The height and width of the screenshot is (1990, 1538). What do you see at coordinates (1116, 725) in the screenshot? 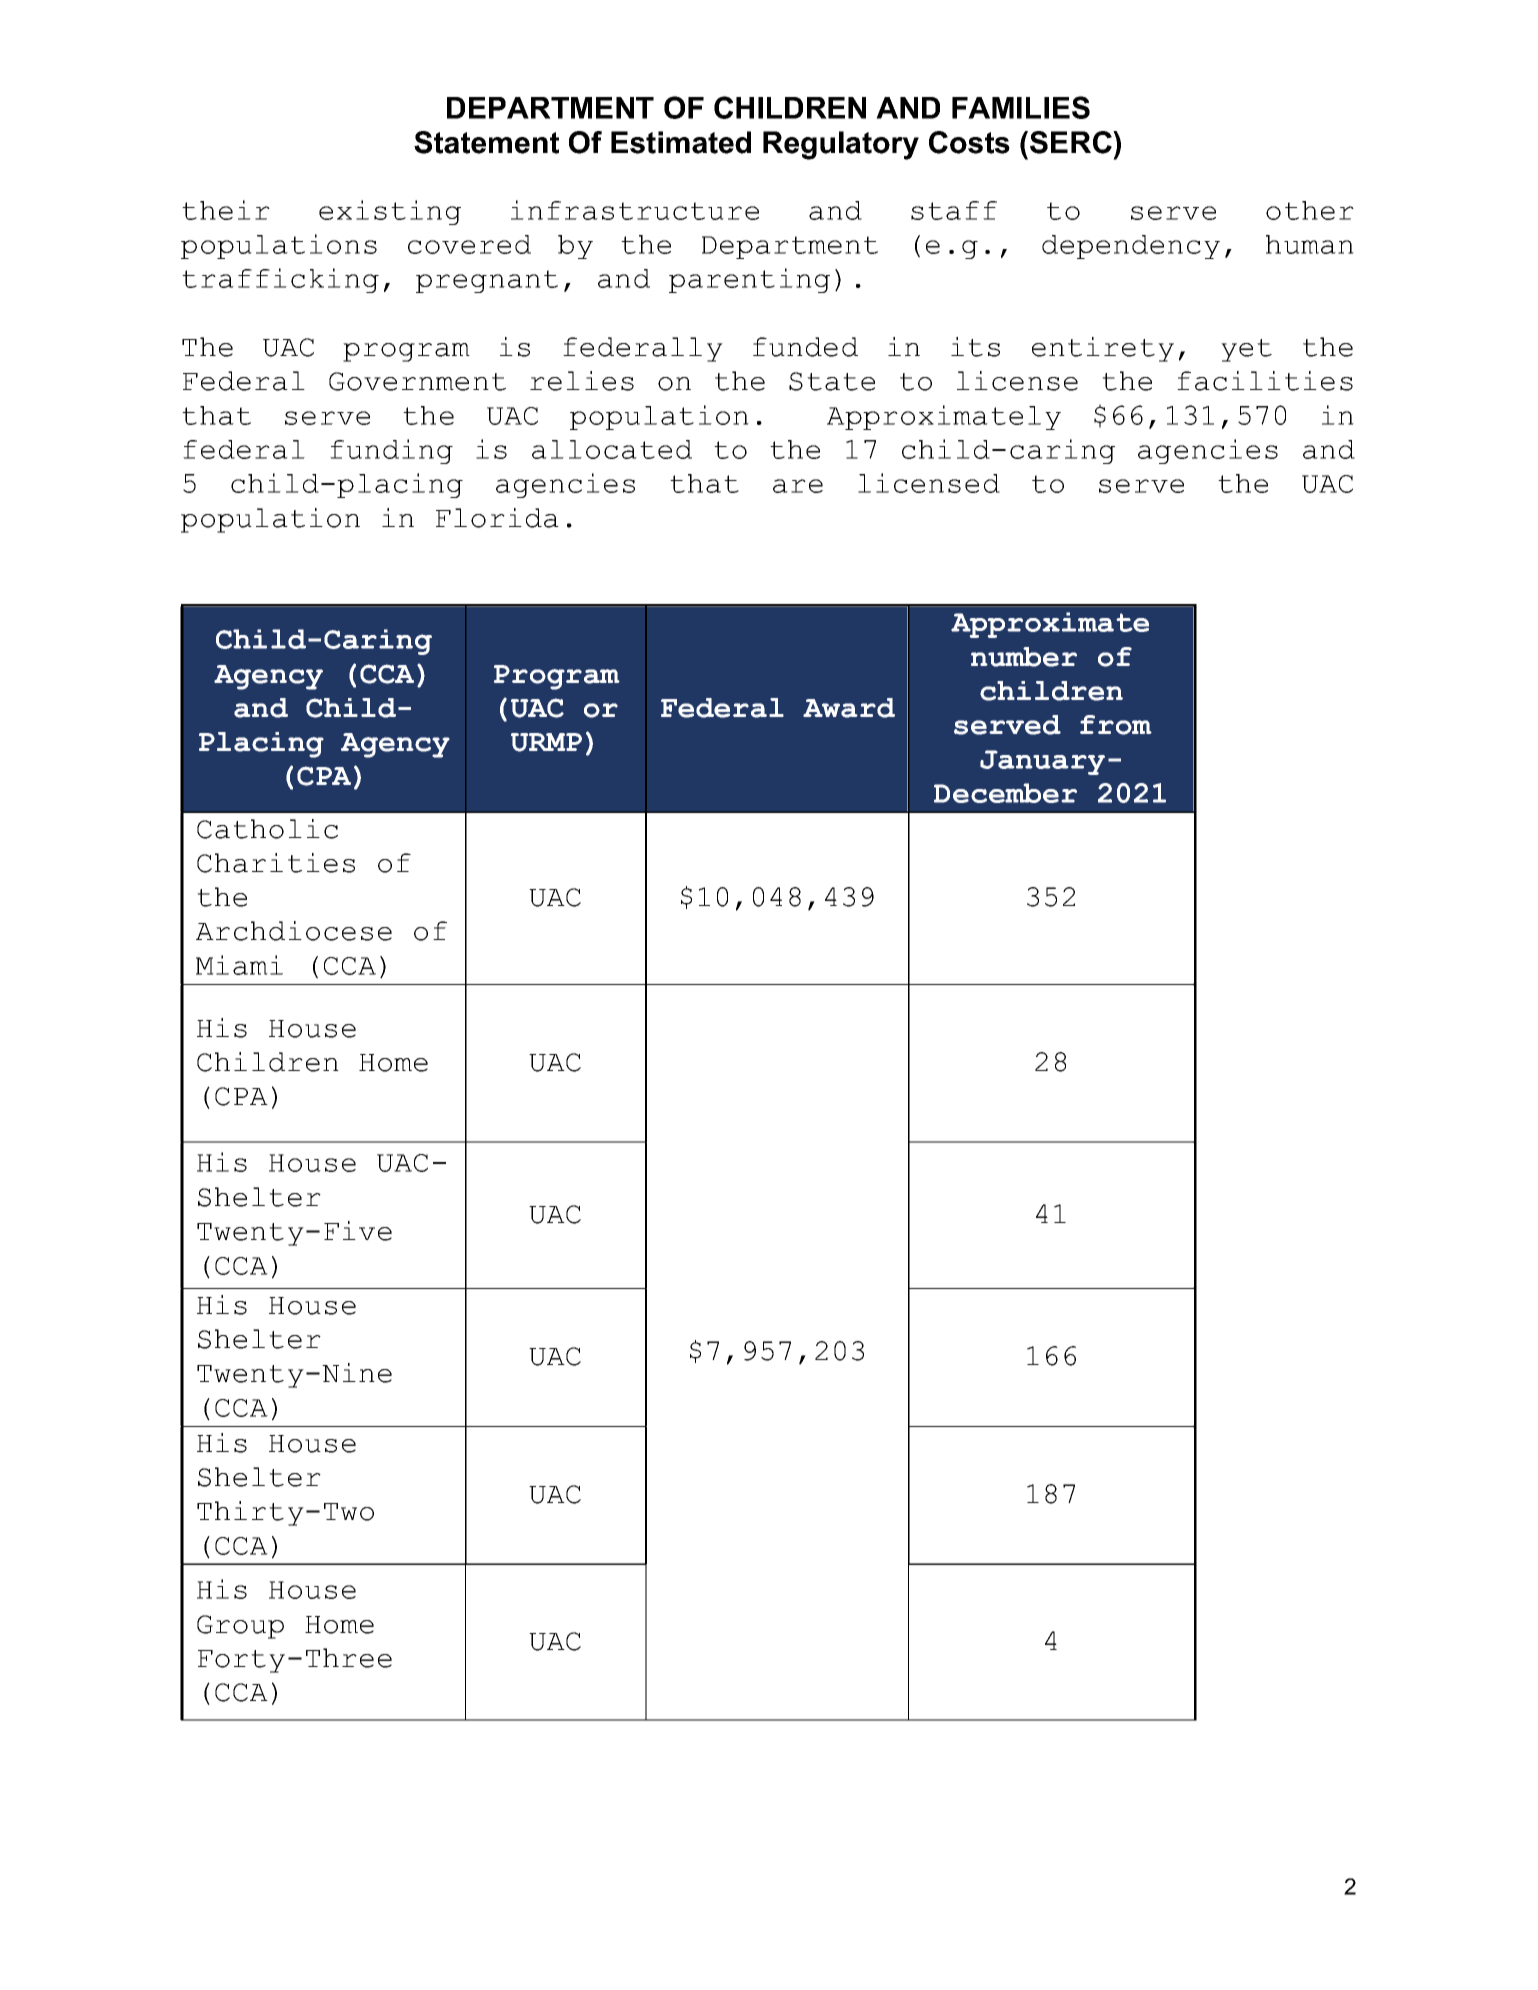
I see `from` at bounding box center [1116, 725].
